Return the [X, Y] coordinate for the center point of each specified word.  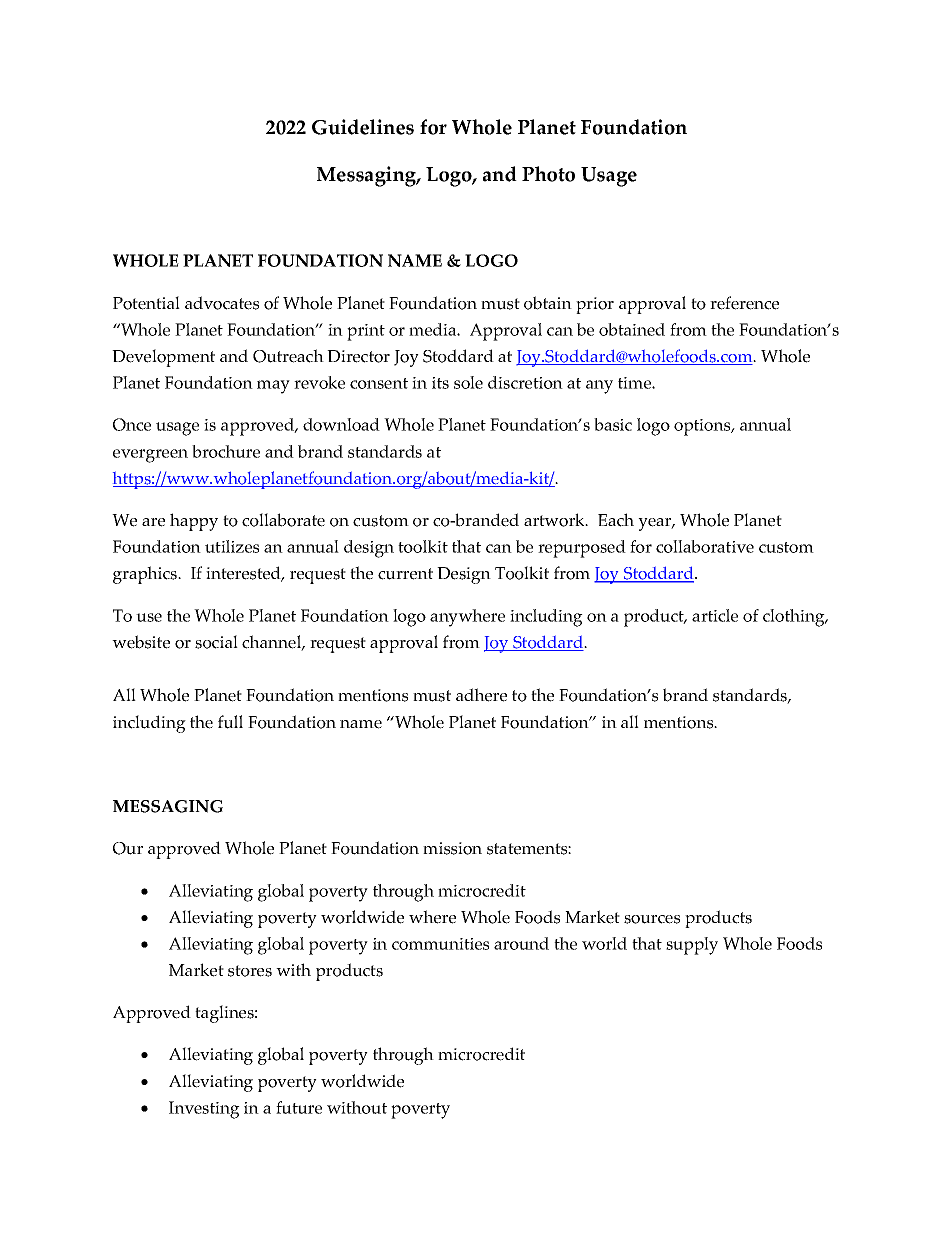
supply [692, 946]
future [299, 1107]
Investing [204, 1110]
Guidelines [363, 127]
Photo [548, 174]
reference [744, 303]
